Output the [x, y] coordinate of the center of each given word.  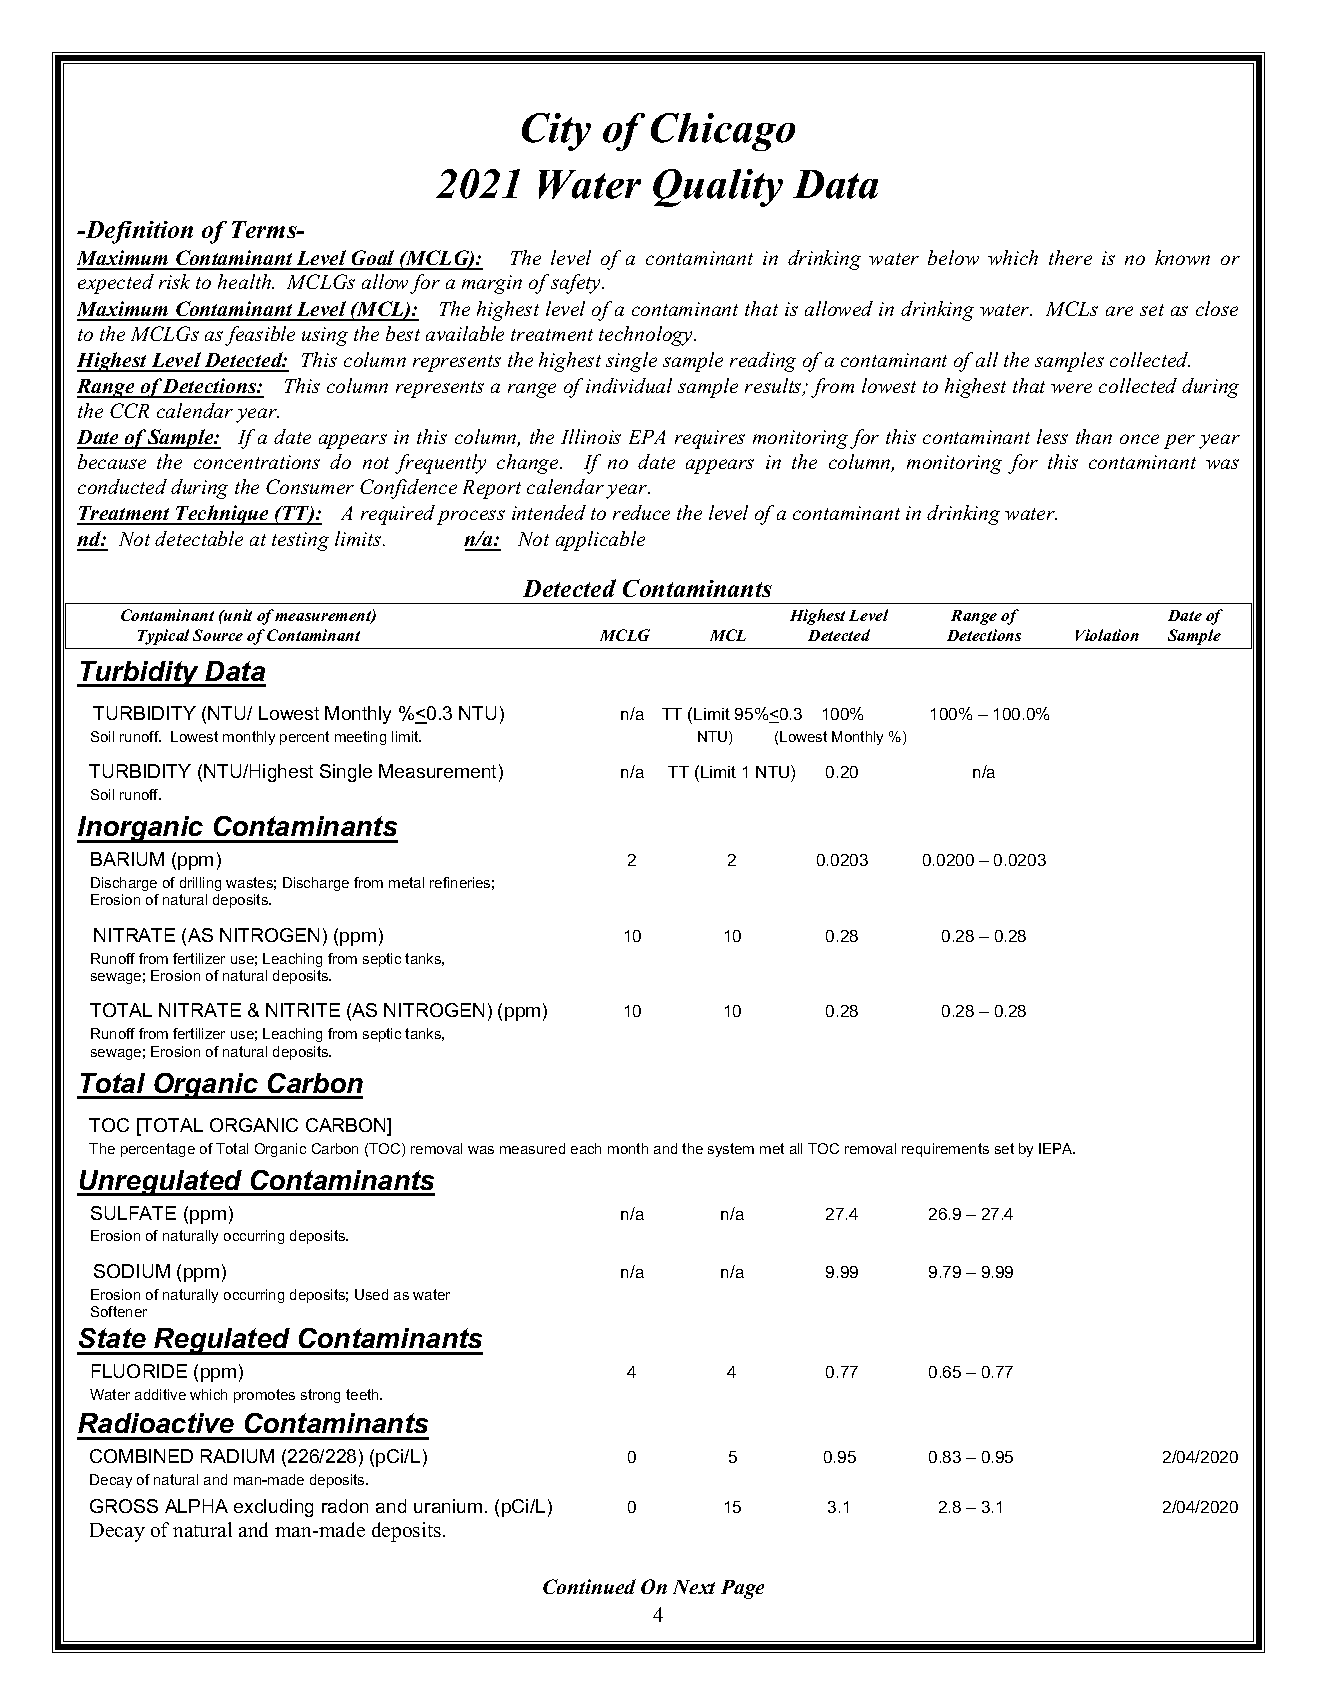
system [731, 1150]
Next [694, 1587]
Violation [1107, 635]
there [1070, 257]
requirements [945, 1150]
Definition [138, 232]
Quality [718, 188]
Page [742, 1589]
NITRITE [303, 1010]
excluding [273, 1508]
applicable [600, 541]
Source [218, 635]
